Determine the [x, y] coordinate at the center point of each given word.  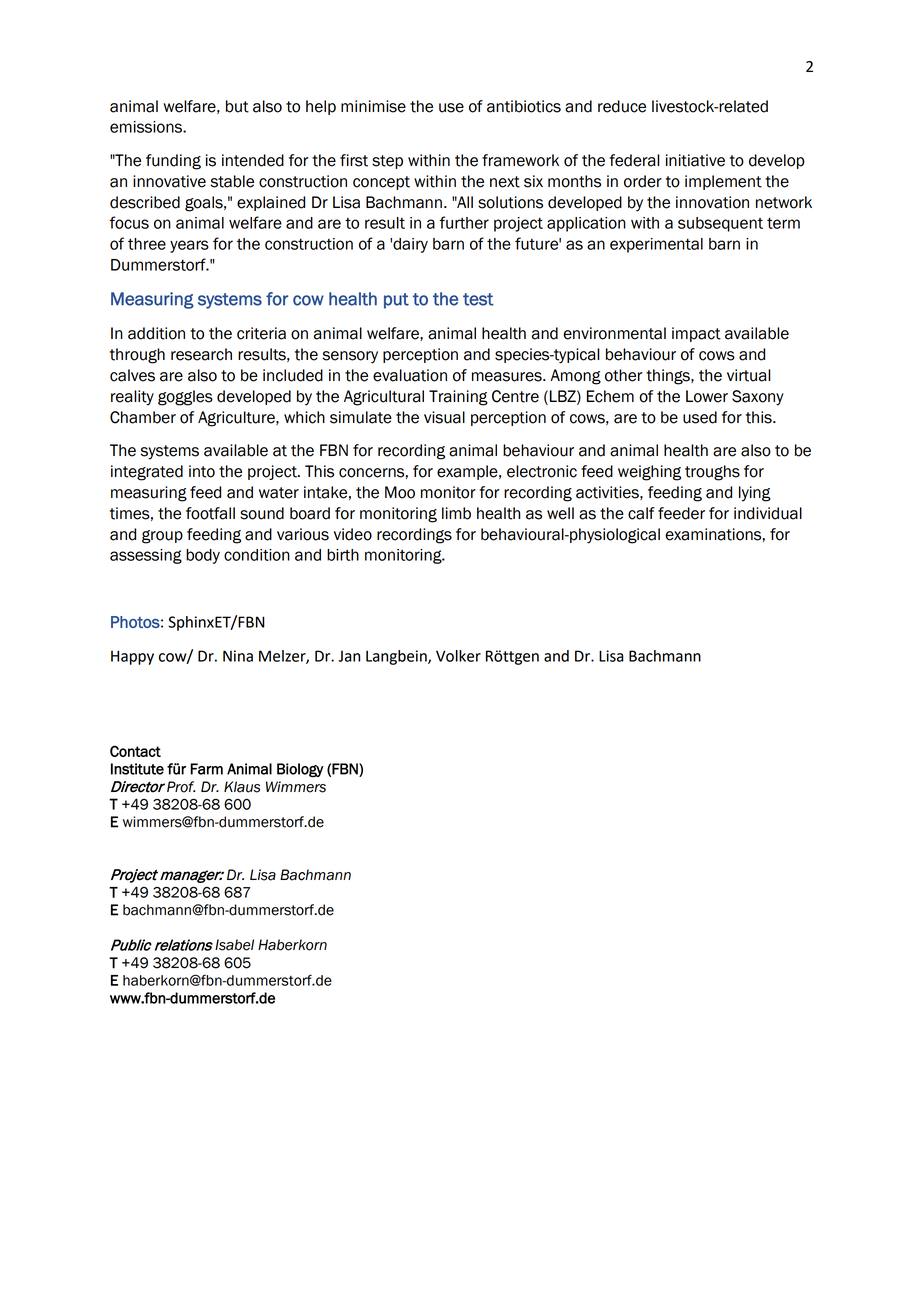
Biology [300, 770]
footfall [210, 513]
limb [456, 513]
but [237, 106]
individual [768, 513]
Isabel [234, 945]
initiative [695, 160]
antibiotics [524, 106]
